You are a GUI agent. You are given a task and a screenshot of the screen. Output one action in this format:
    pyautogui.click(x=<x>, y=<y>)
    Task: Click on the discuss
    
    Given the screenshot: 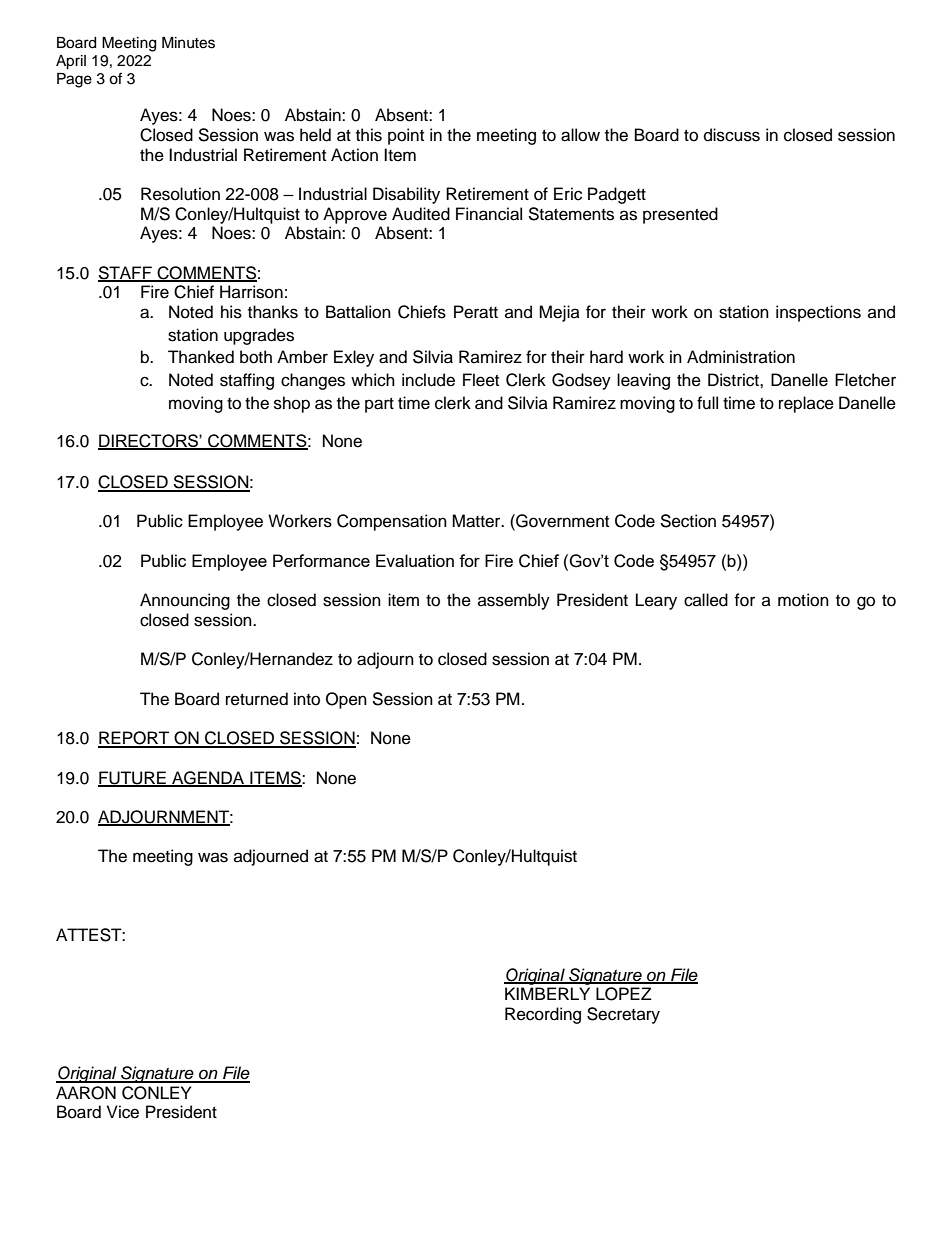 What is the action you would take?
    pyautogui.click(x=732, y=135)
